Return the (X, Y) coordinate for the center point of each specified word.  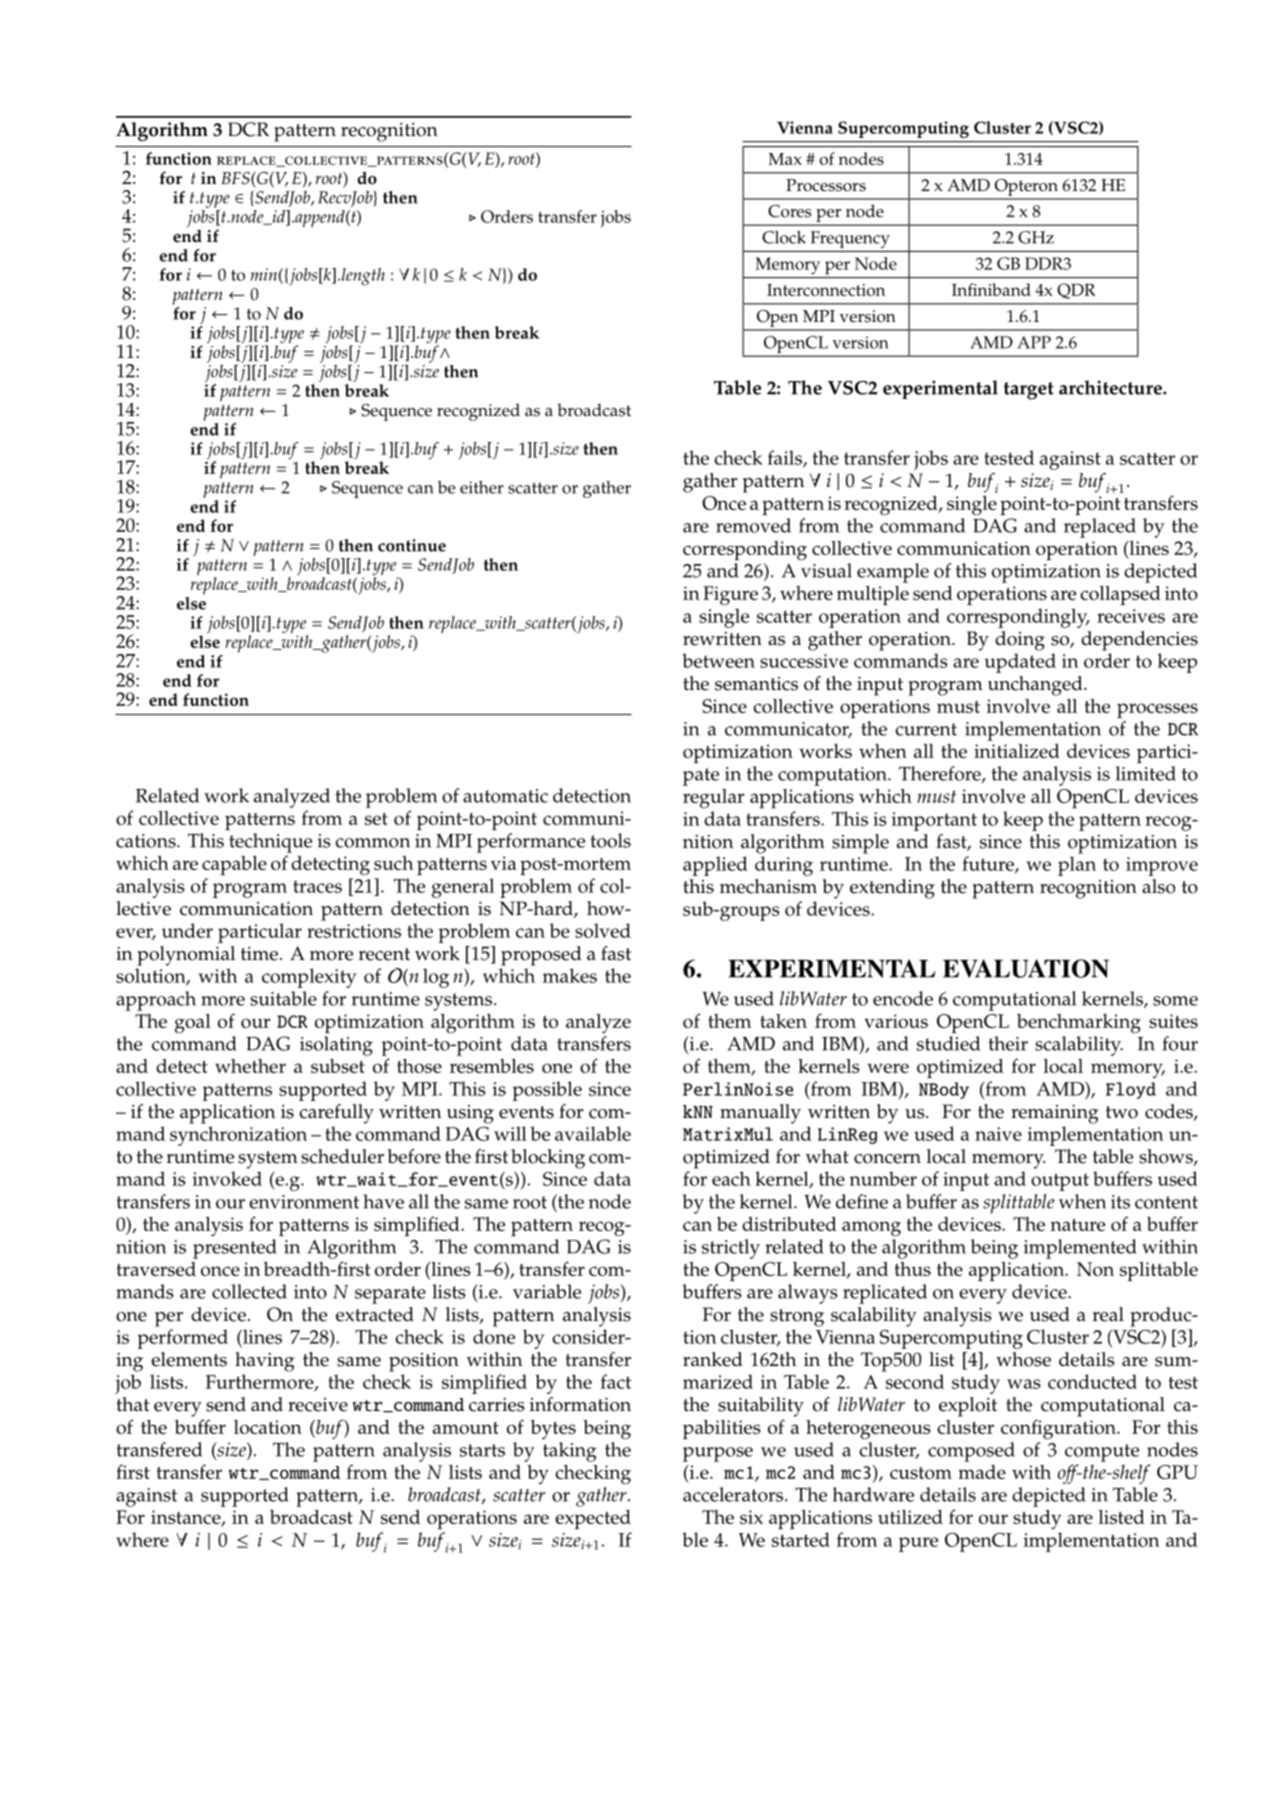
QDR (1076, 291)
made (982, 1472)
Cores (789, 211)
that (132, 1404)
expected (593, 1519)
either (482, 487)
